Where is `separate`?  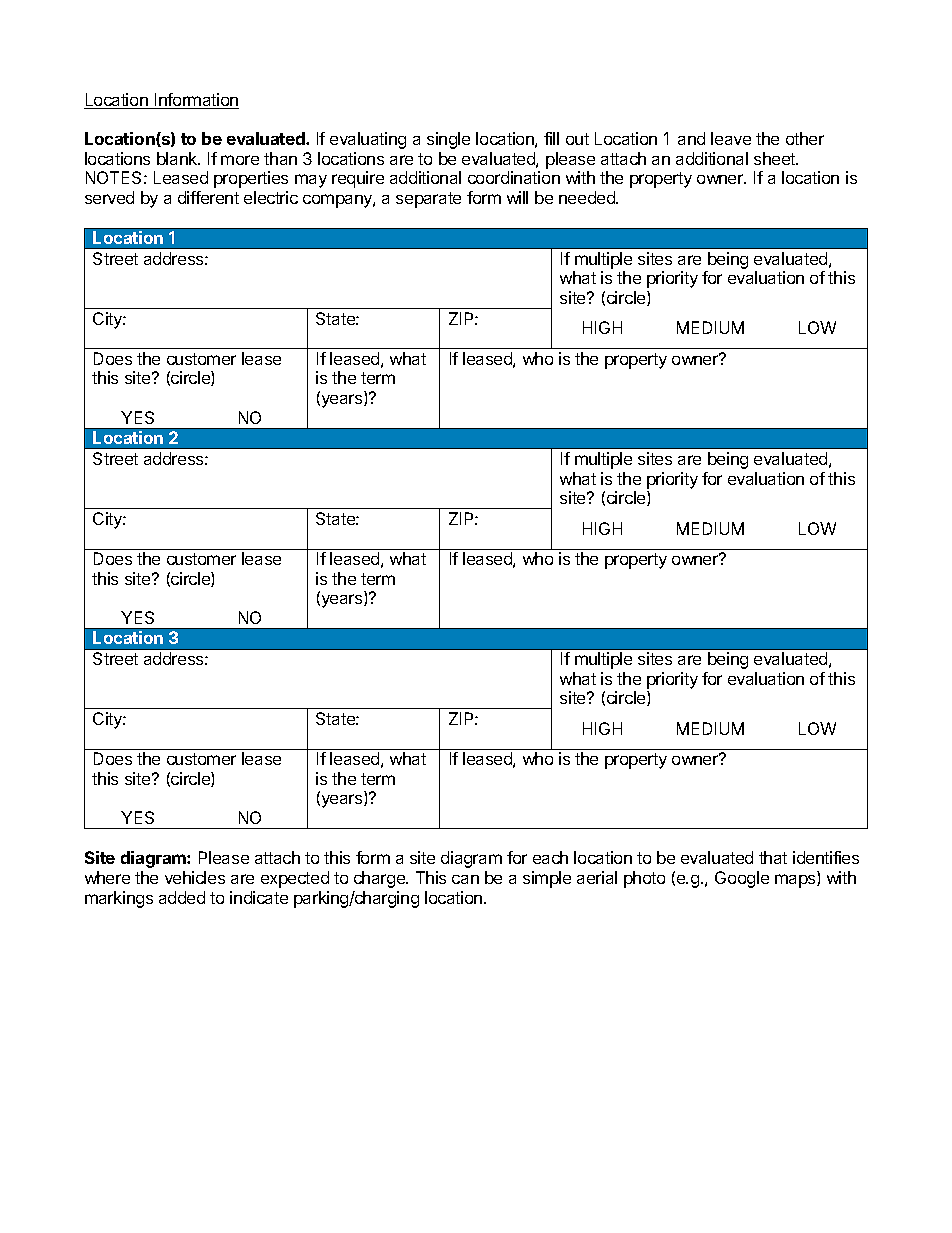
separate is located at coordinates (428, 200).
